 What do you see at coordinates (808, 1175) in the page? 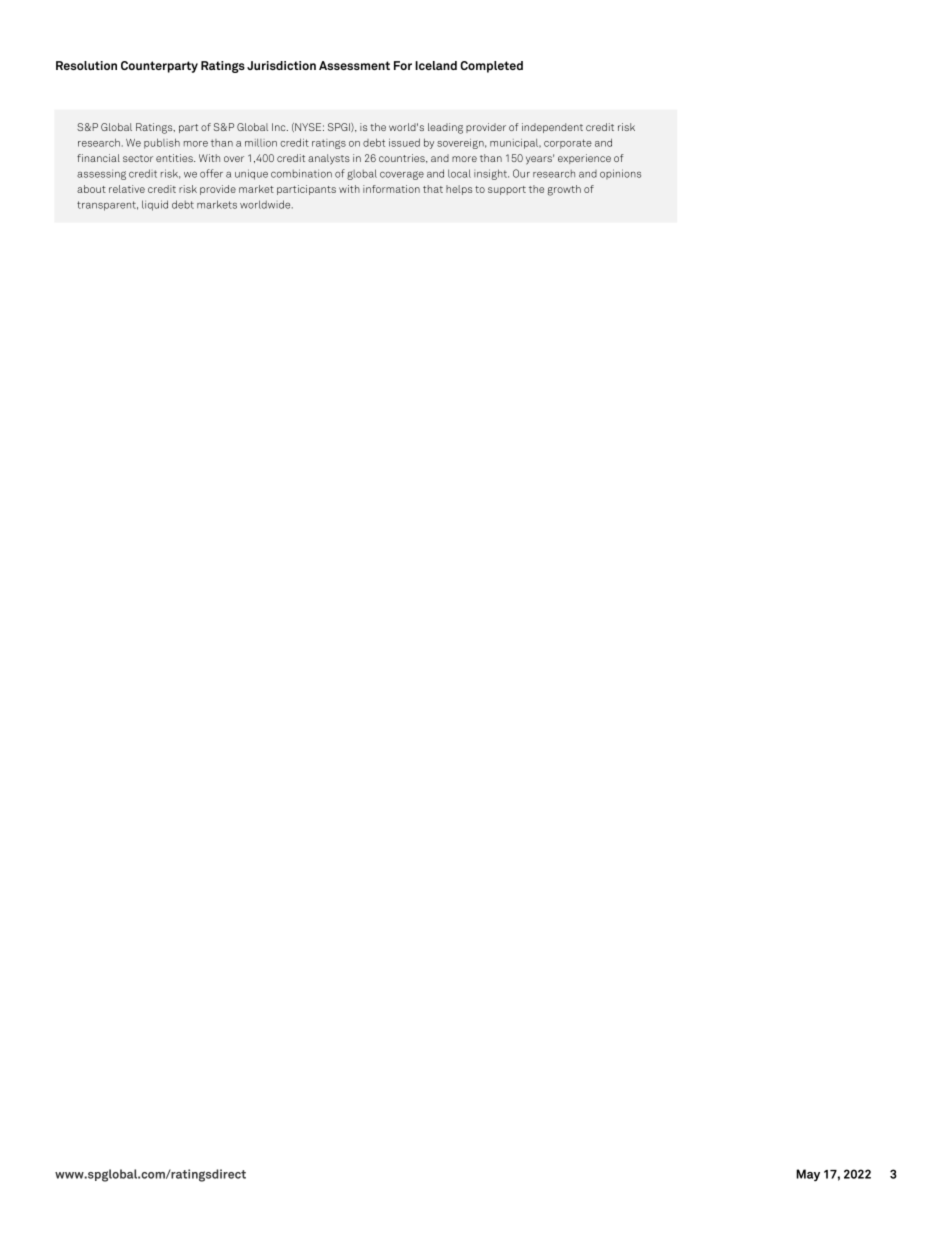
I see `May` at bounding box center [808, 1175].
